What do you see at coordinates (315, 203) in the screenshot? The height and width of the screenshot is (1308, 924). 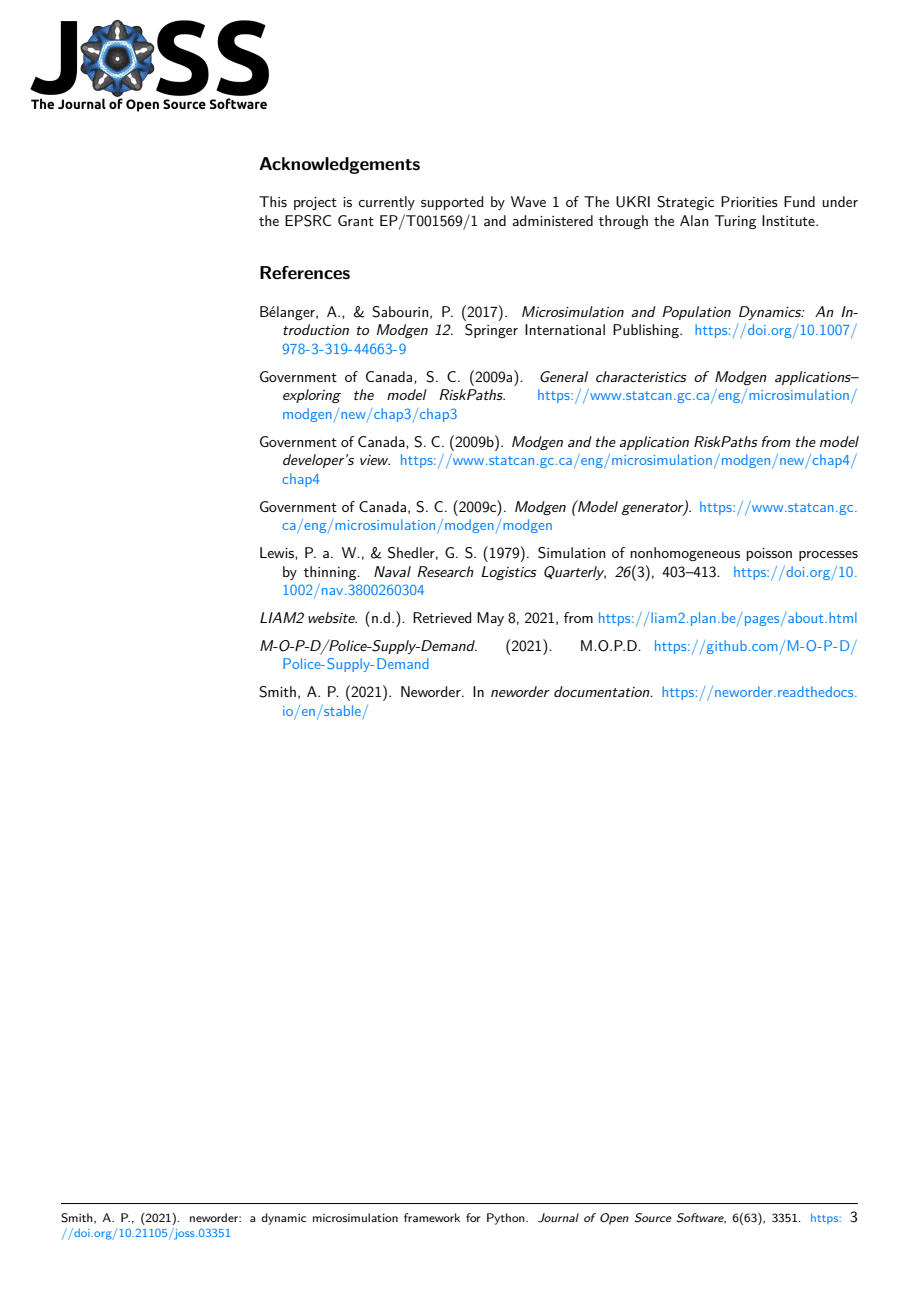 I see `project` at bounding box center [315, 203].
